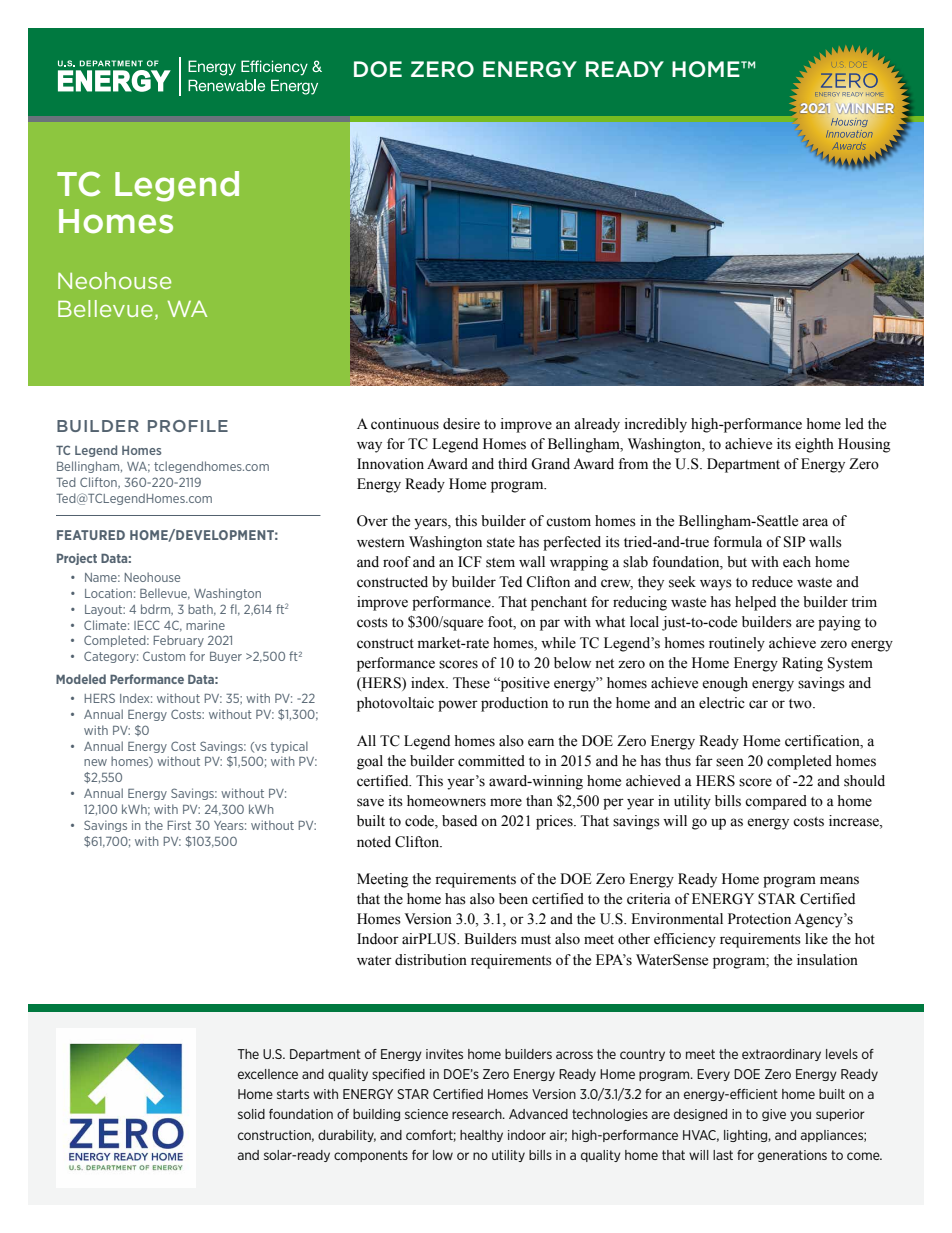 The width and height of the page is (952, 1233). What do you see at coordinates (814, 445) in the page?
I see `eighth` at bounding box center [814, 445].
